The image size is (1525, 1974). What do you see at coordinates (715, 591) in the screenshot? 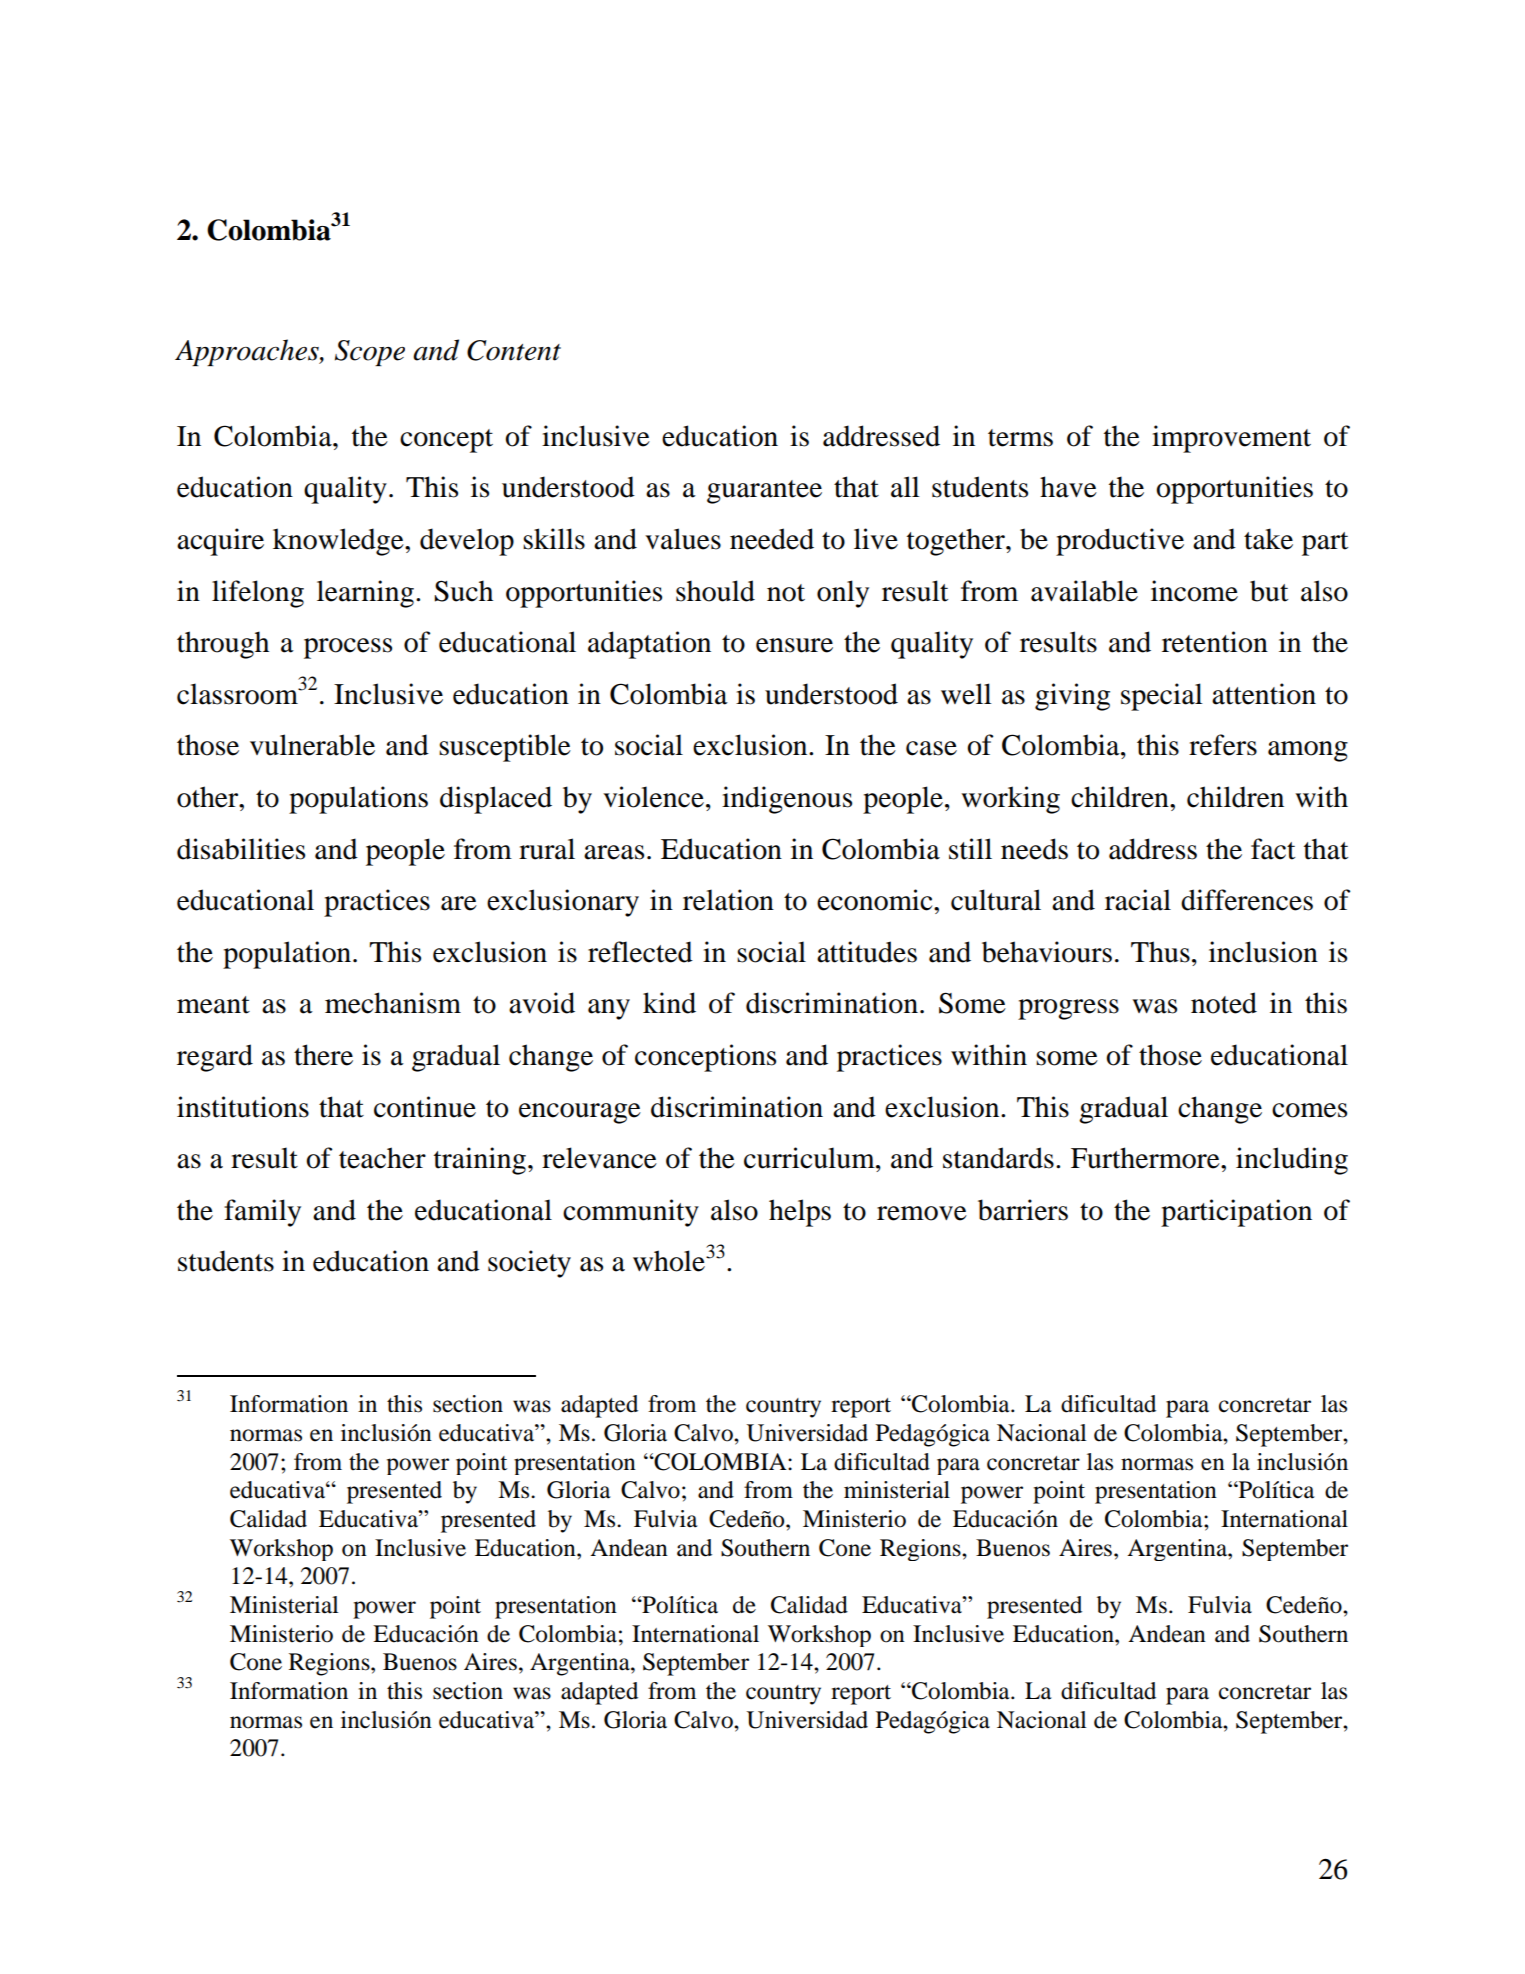
I see `should` at bounding box center [715, 591].
